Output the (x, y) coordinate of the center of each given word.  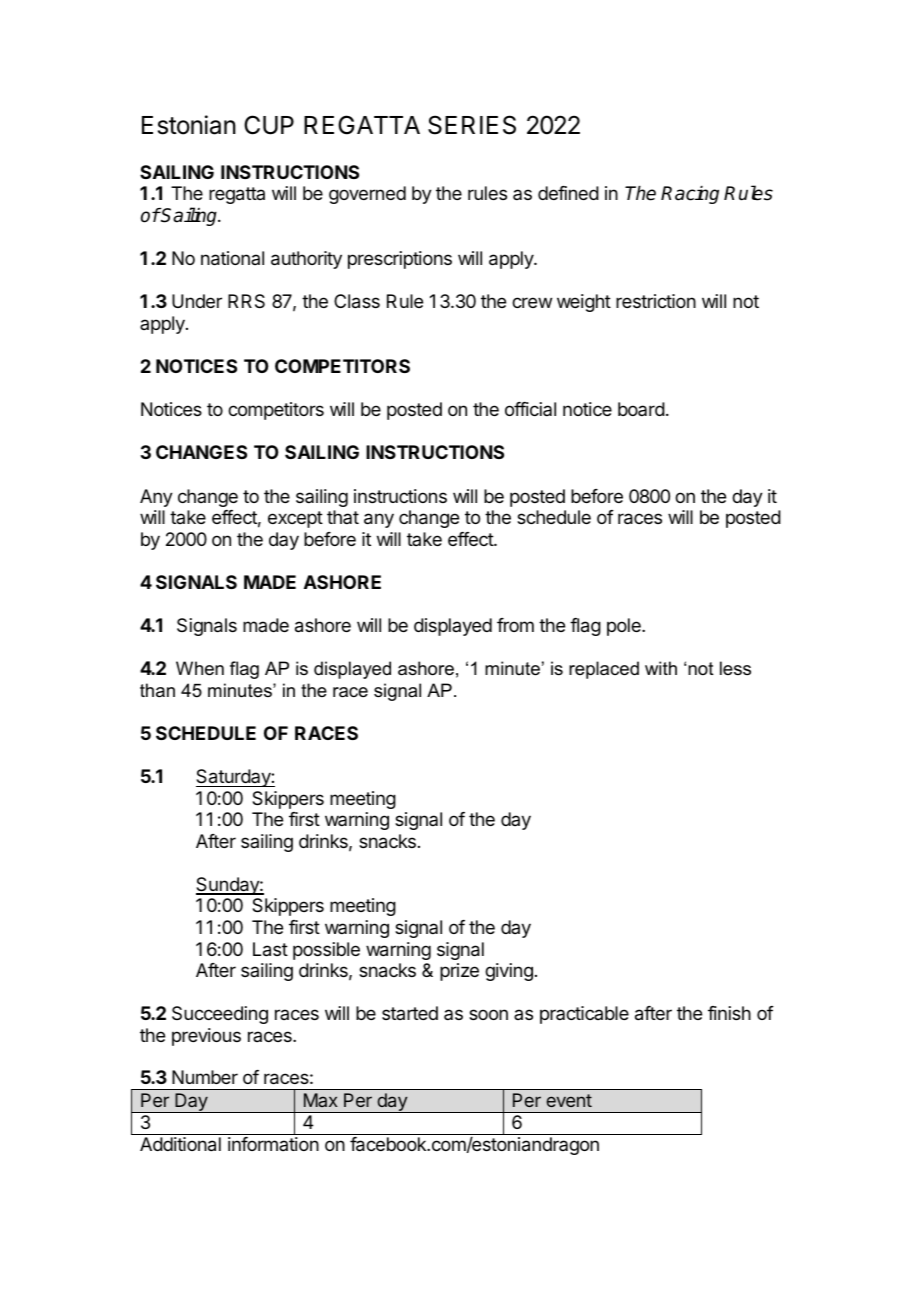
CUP (269, 125)
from (515, 625)
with (661, 668)
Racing (690, 195)
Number (205, 1077)
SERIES (472, 125)
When (200, 668)
